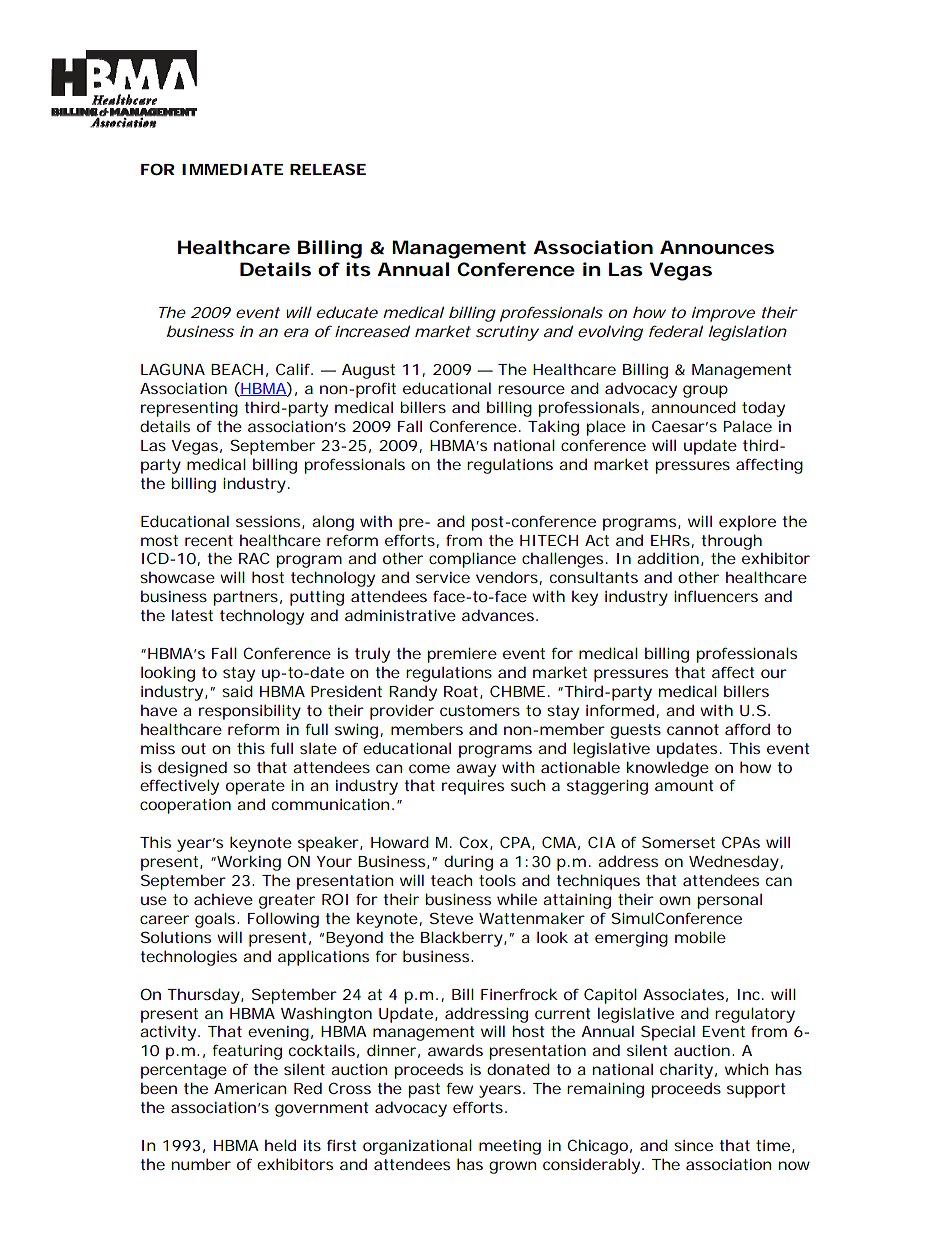 This document has height=1233, width=952. What do you see at coordinates (201, 1164) in the document?
I see `number` at bounding box center [201, 1164].
